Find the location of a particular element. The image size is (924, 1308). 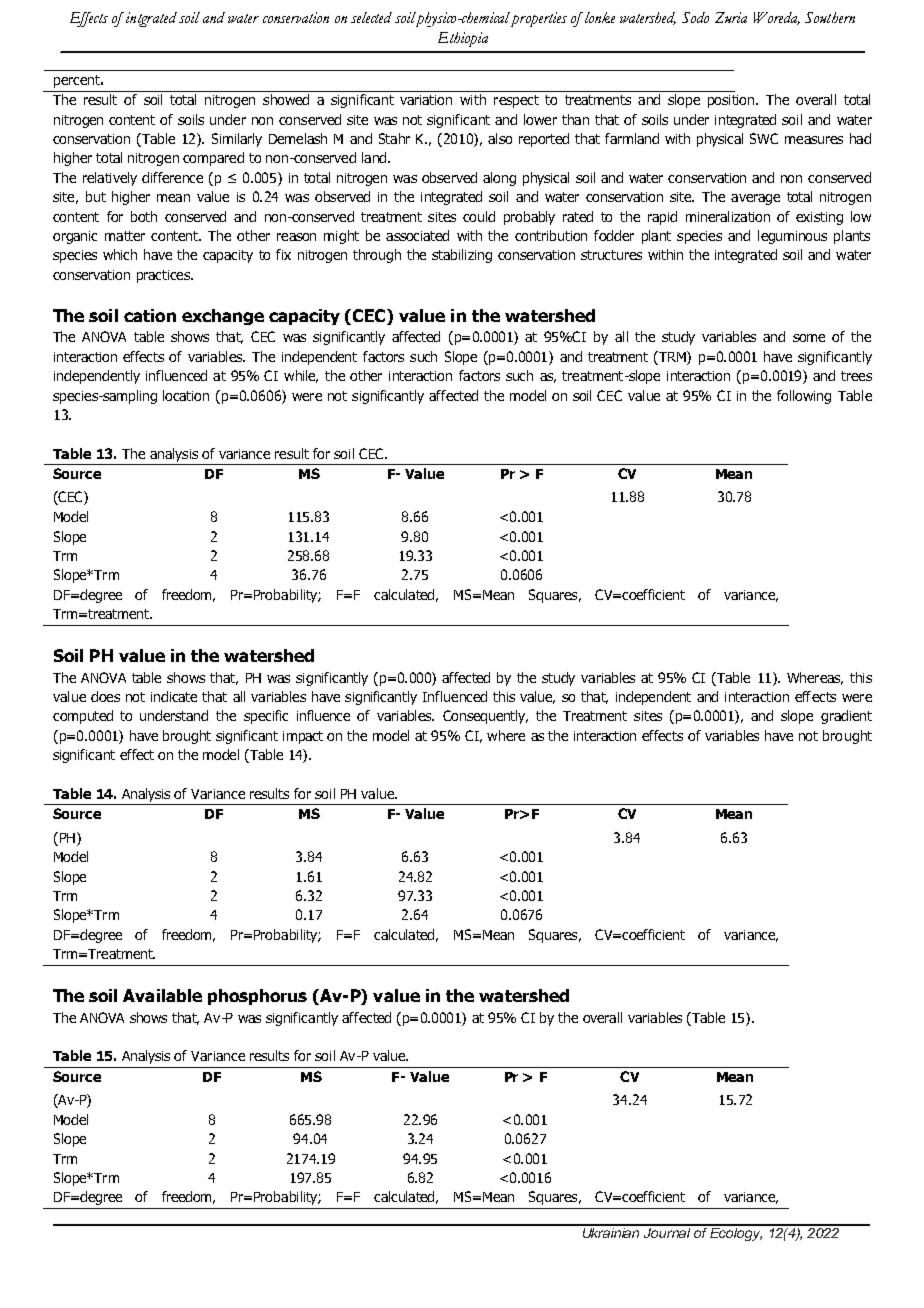

indicate is located at coordinates (174, 696).
